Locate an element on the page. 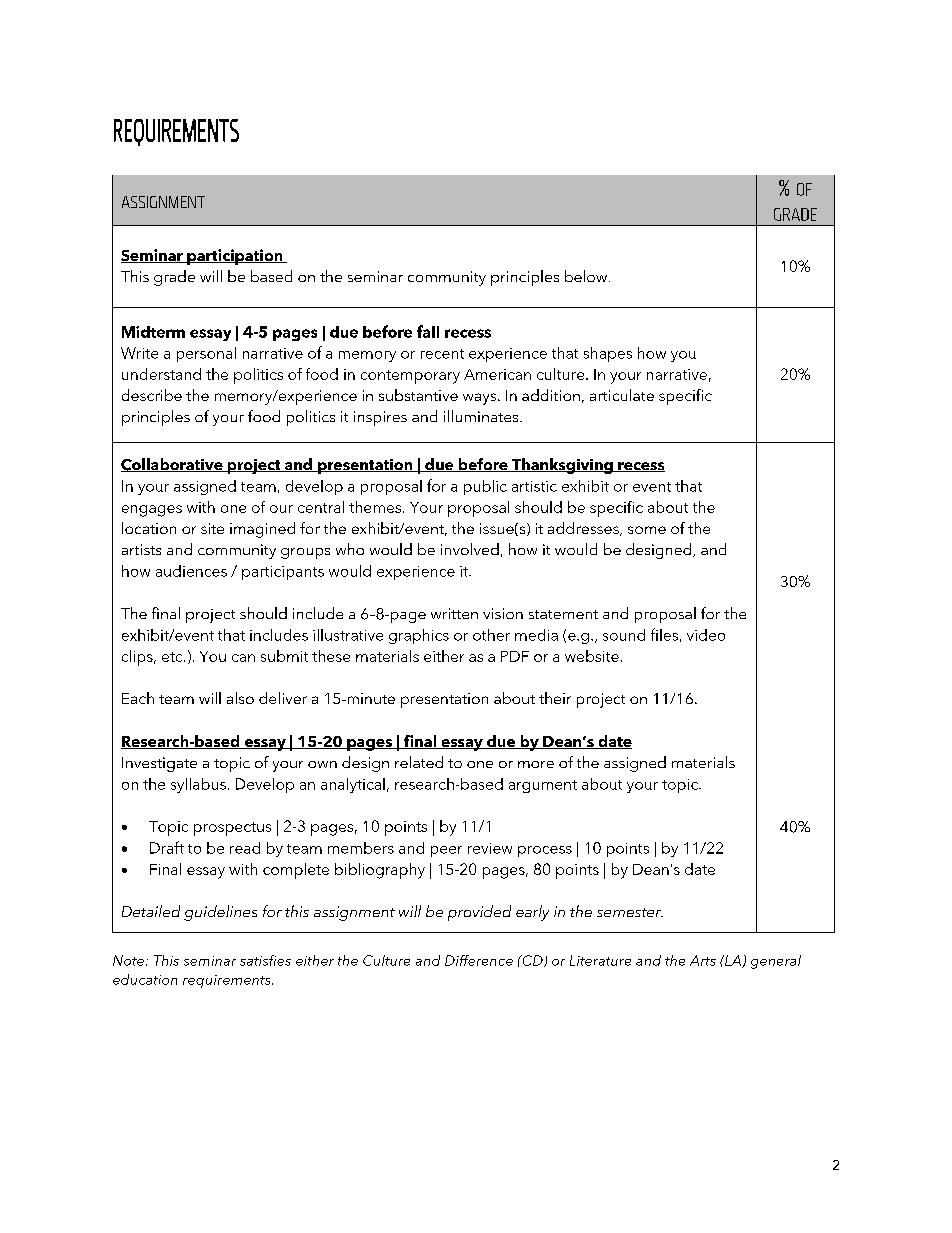 The height and width of the page is (1233, 952). video is located at coordinates (706, 635).
